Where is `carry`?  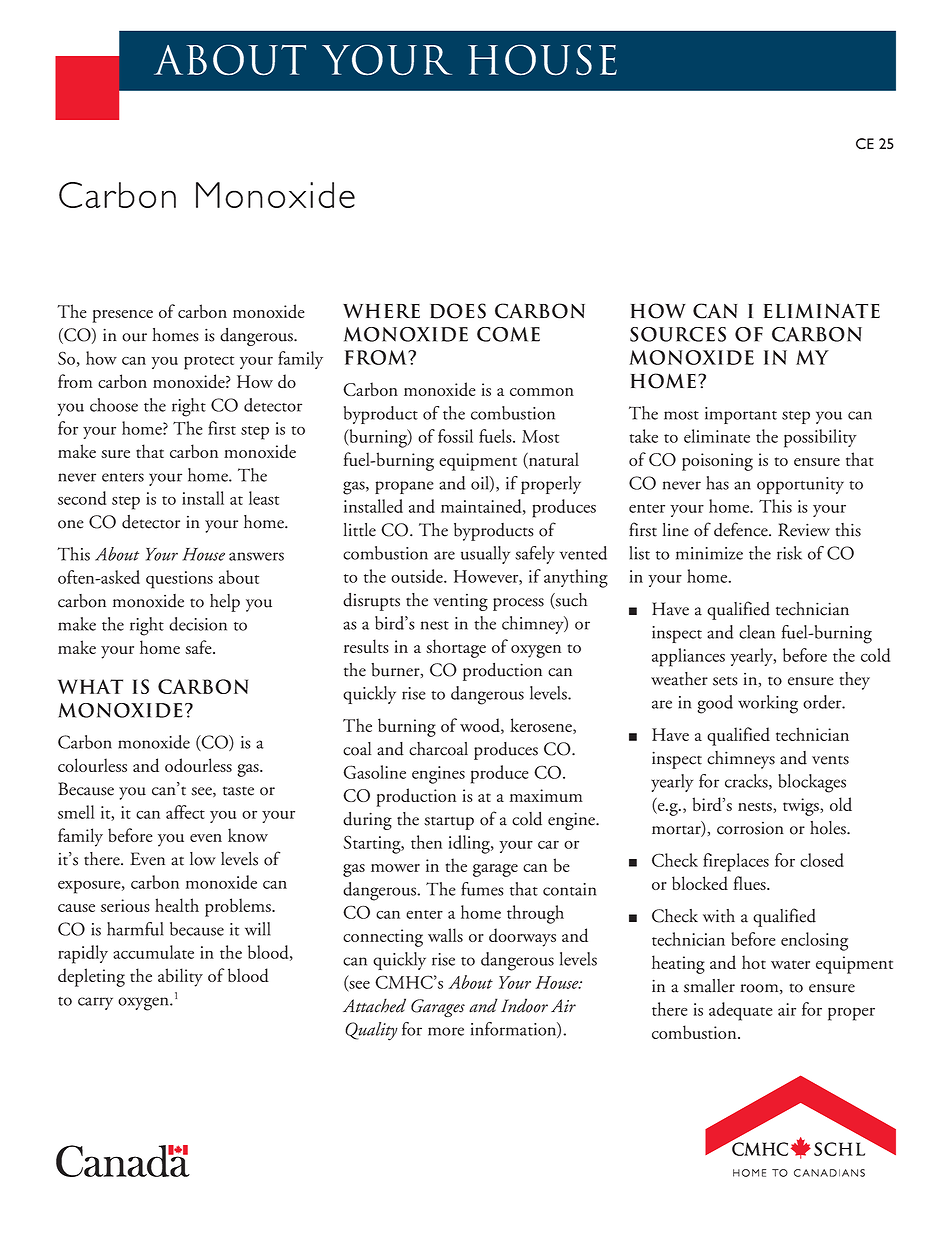
carry is located at coordinates (95, 1003).
